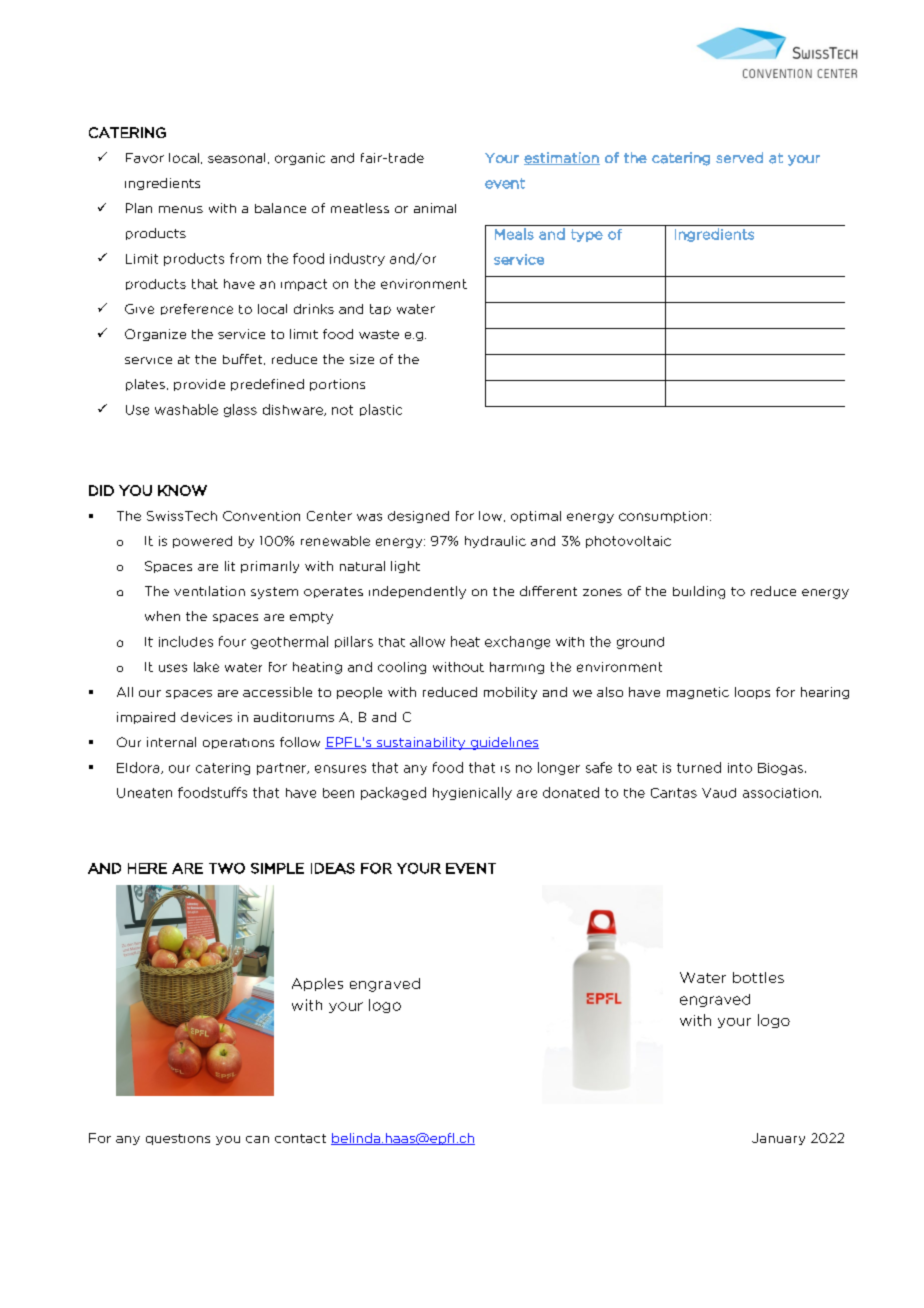 The height and width of the document is (1308, 924). What do you see at coordinates (435, 208) in the document?
I see `animal` at bounding box center [435, 208].
